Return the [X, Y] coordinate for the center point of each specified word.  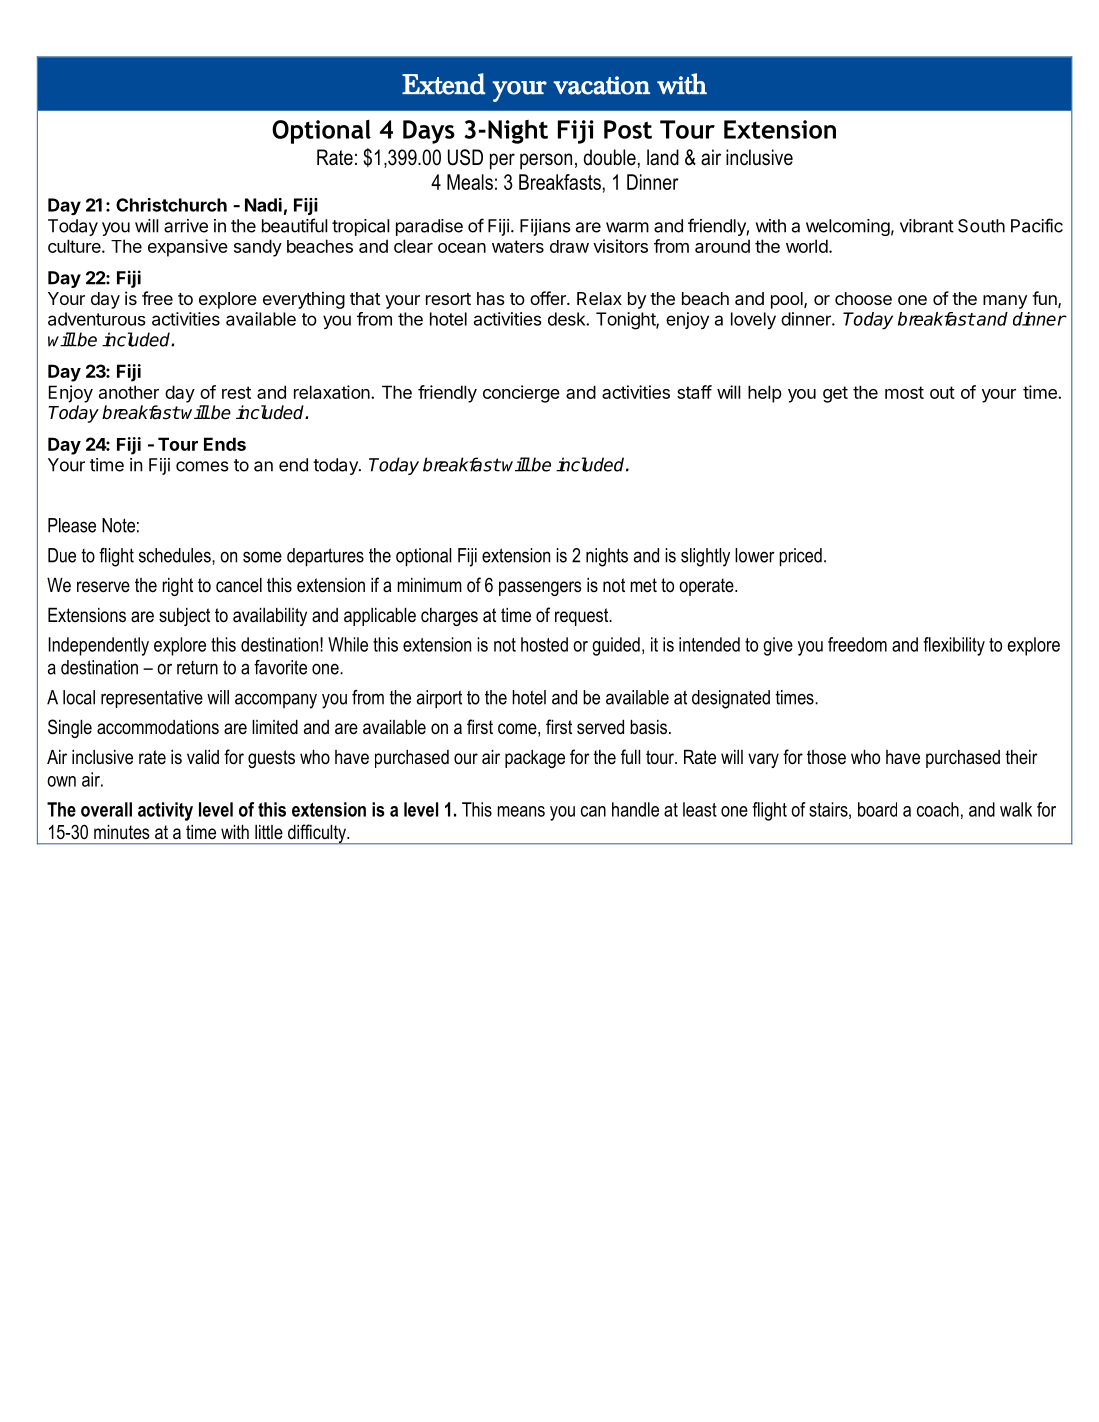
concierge [521, 394]
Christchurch [171, 205]
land [663, 157]
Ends [225, 444]
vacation [601, 85]
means [521, 811]
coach [938, 809]
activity [165, 811]
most [904, 392]
